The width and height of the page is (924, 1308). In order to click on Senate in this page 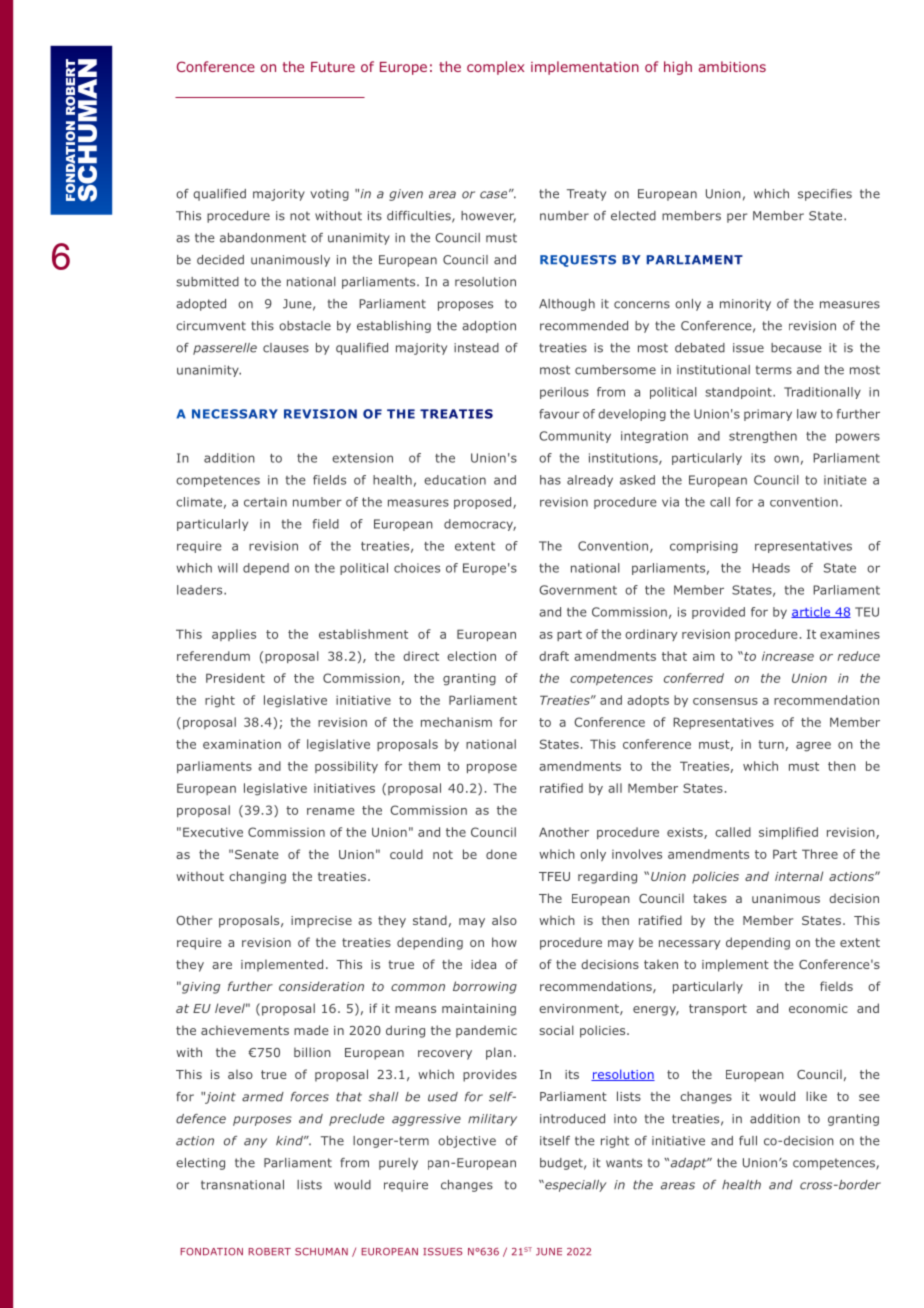, I will do `click(256, 854)`.
